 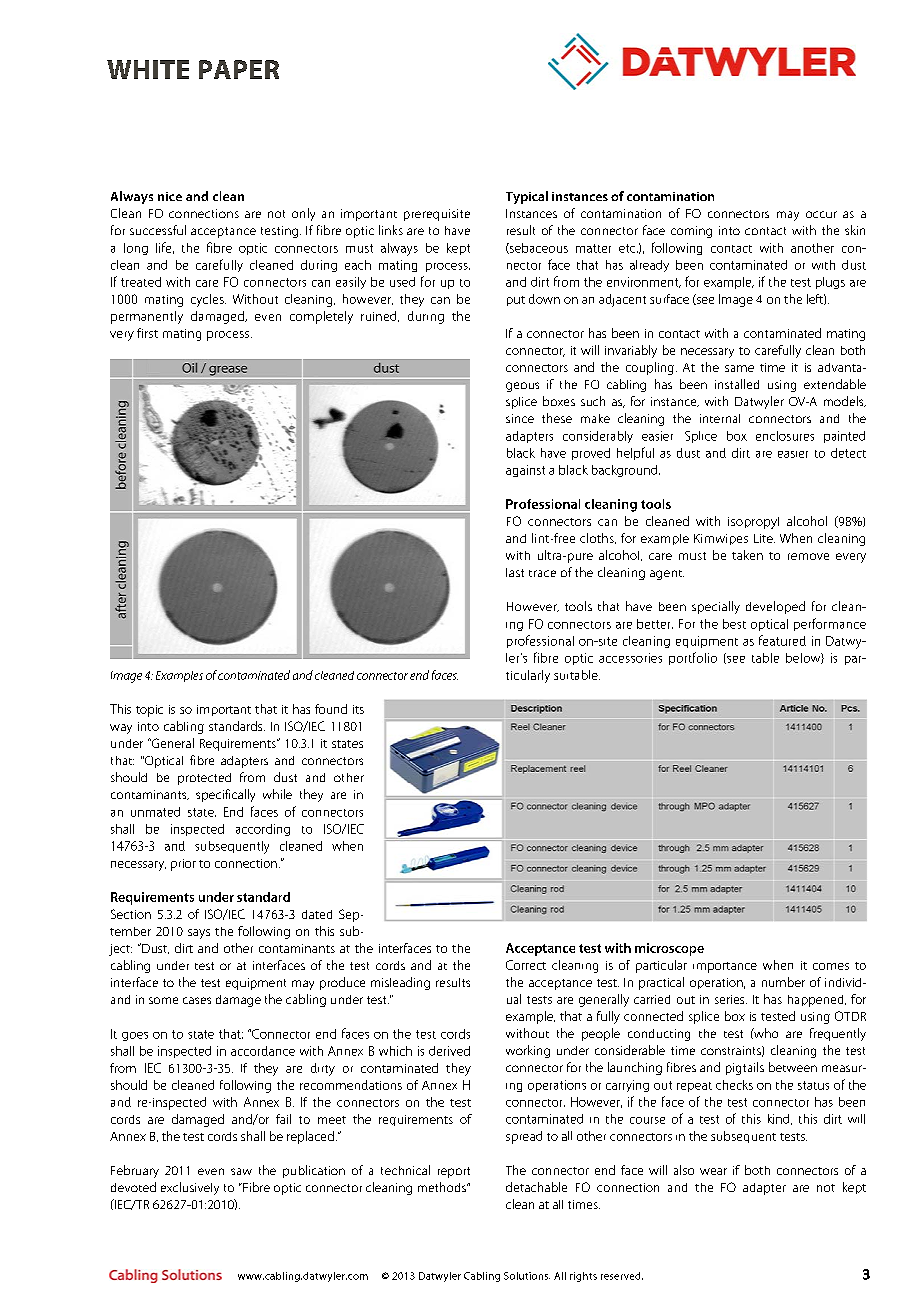 What do you see at coordinates (821, 214) in the screenshot?
I see `occur` at bounding box center [821, 214].
